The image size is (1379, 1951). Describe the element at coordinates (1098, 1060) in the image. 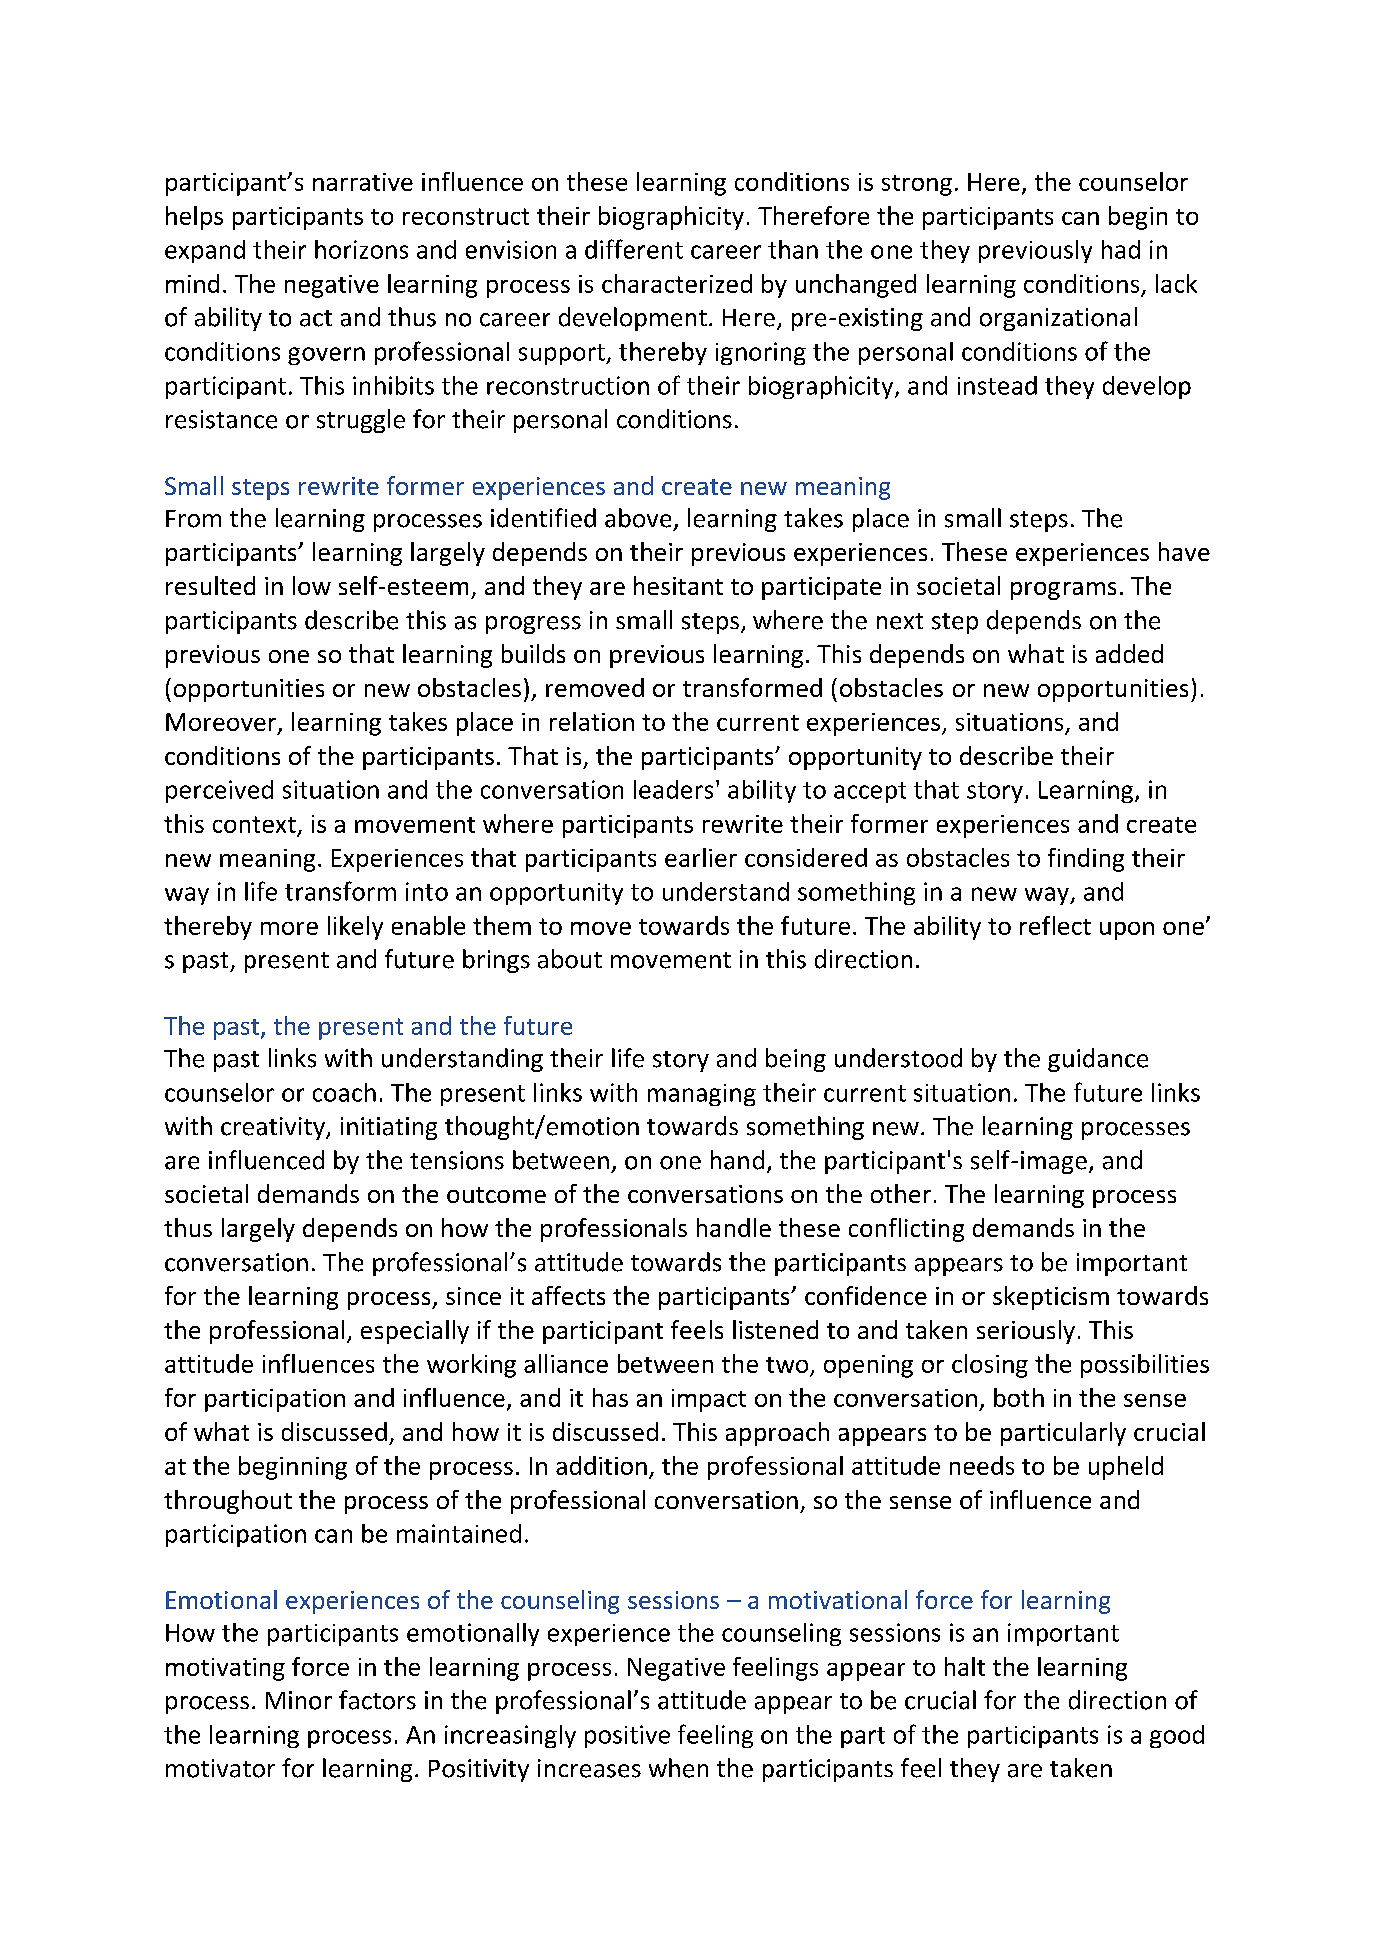

I see `guidance` at that location.
